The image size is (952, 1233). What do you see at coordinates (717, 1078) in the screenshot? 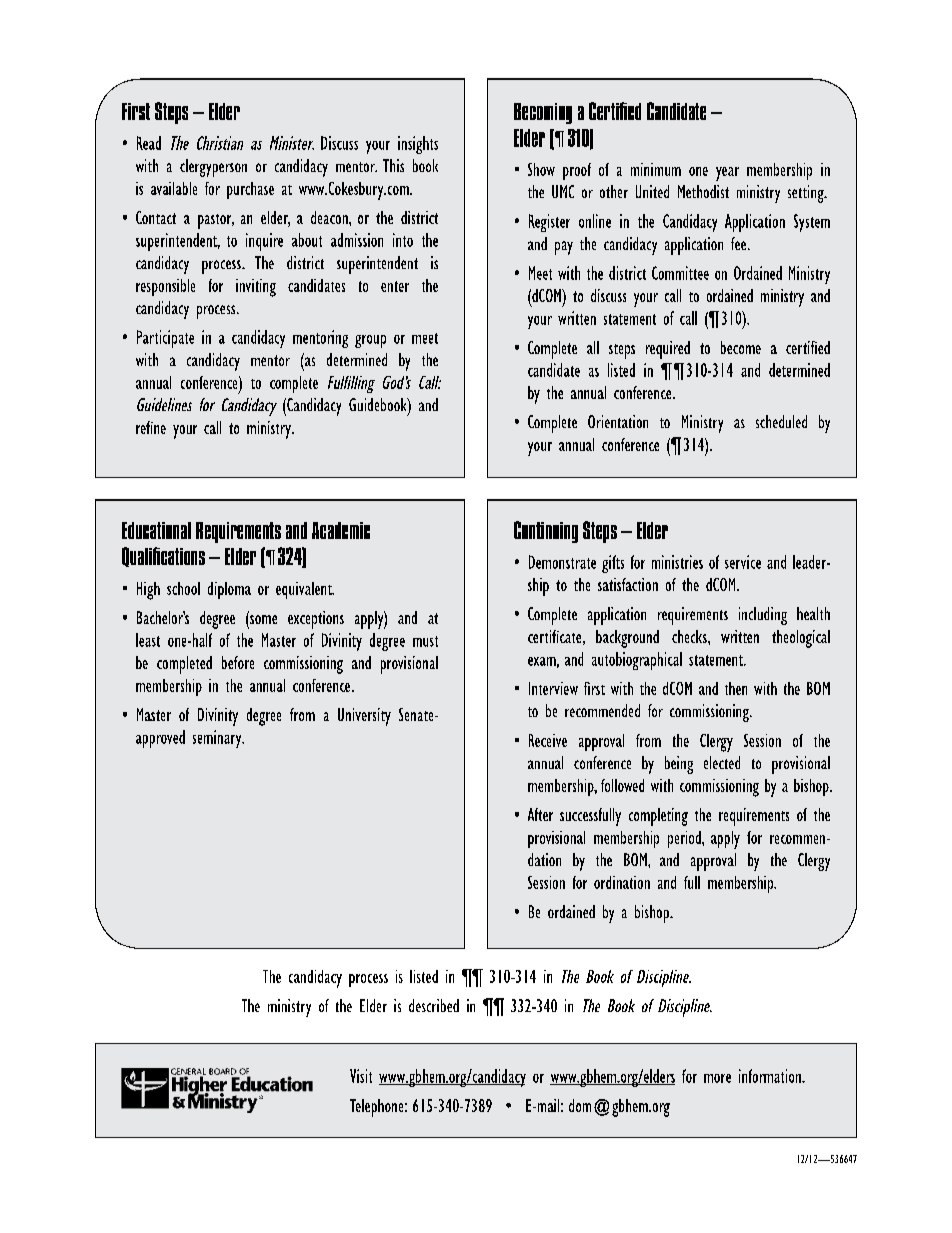
I see `more` at bounding box center [717, 1078].
